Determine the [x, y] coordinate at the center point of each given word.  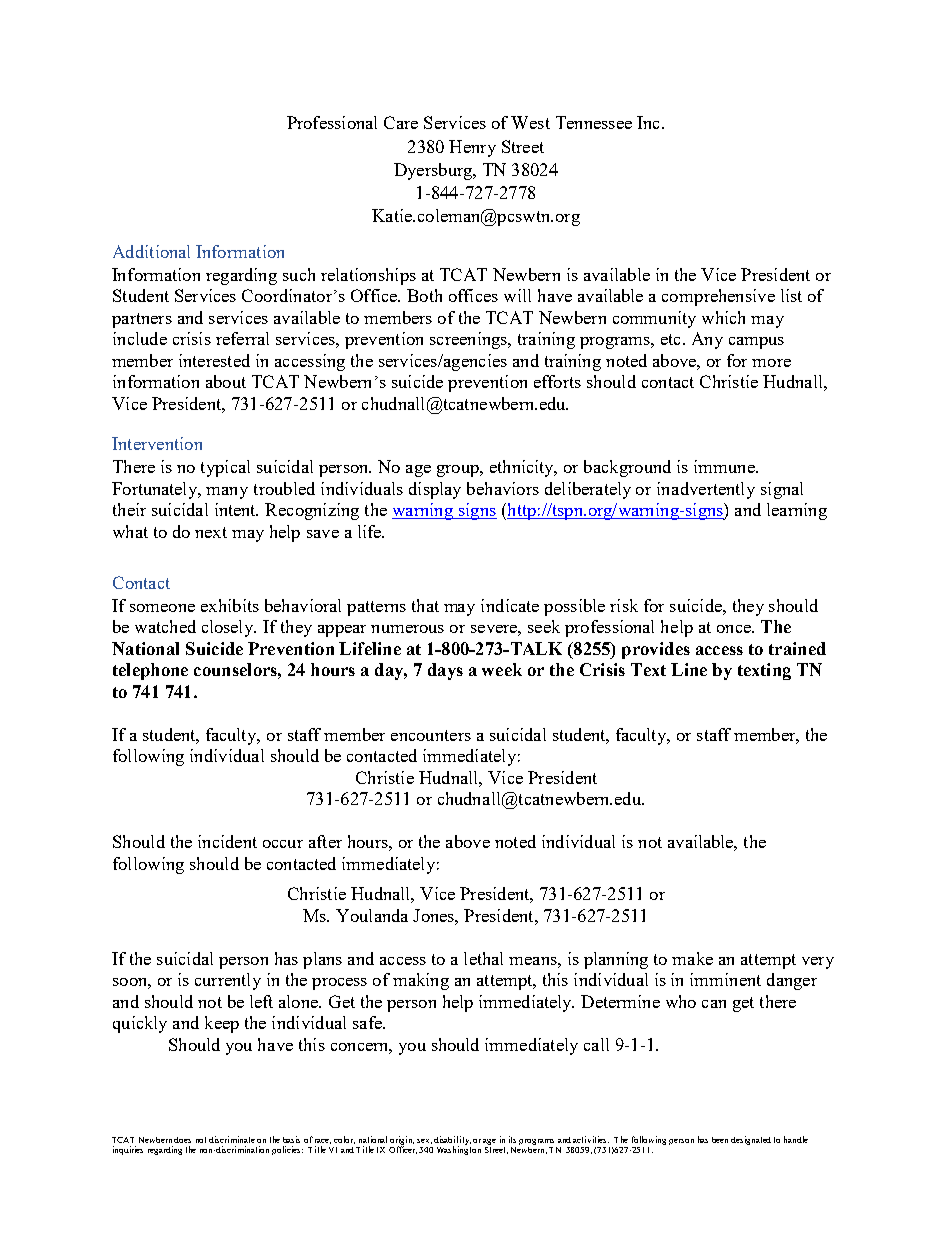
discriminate [232, 1139]
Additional [151, 251]
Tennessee [594, 122]
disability [452, 1141]
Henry [472, 148]
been [720, 1140]
